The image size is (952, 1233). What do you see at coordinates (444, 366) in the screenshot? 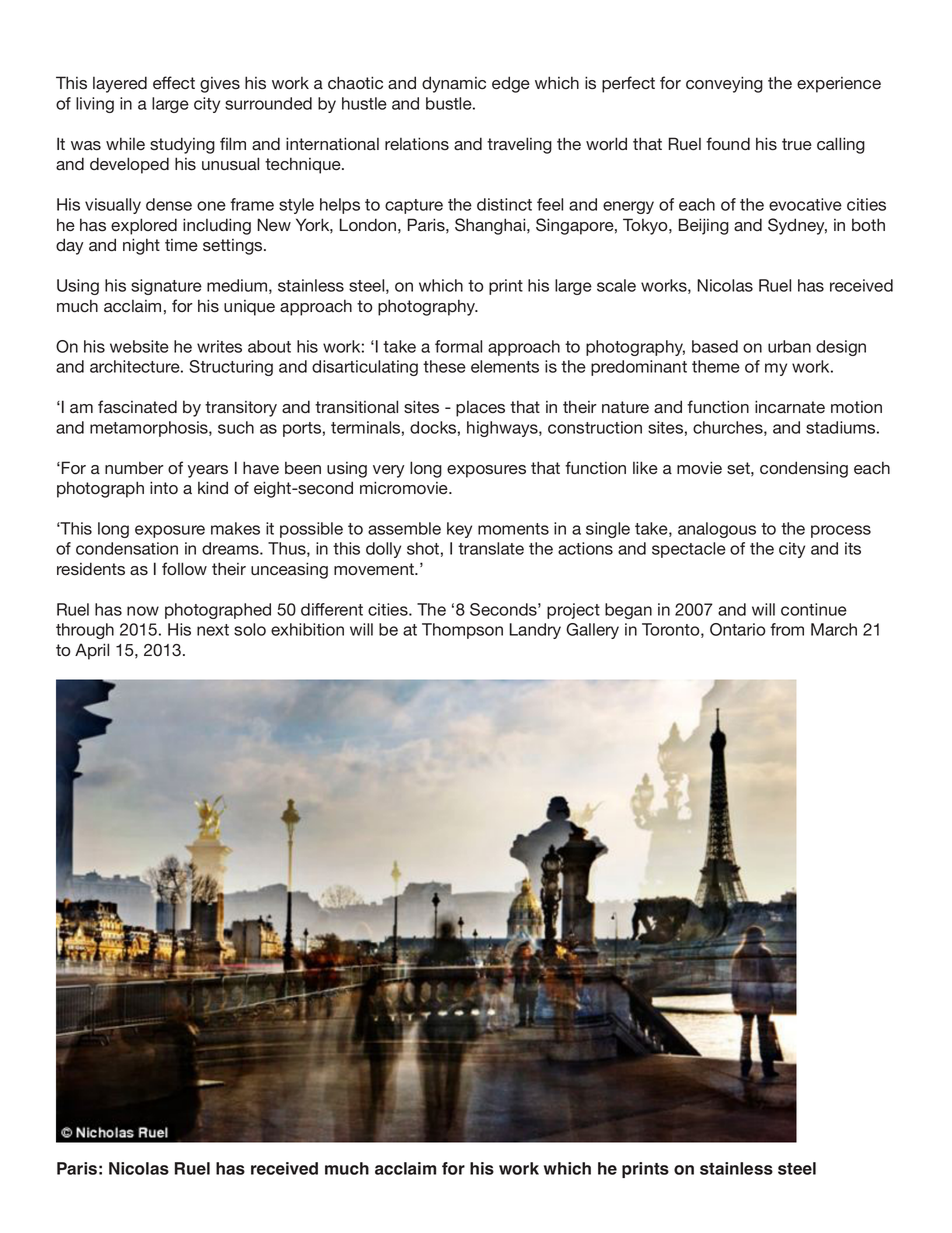
I see `these` at bounding box center [444, 366].
